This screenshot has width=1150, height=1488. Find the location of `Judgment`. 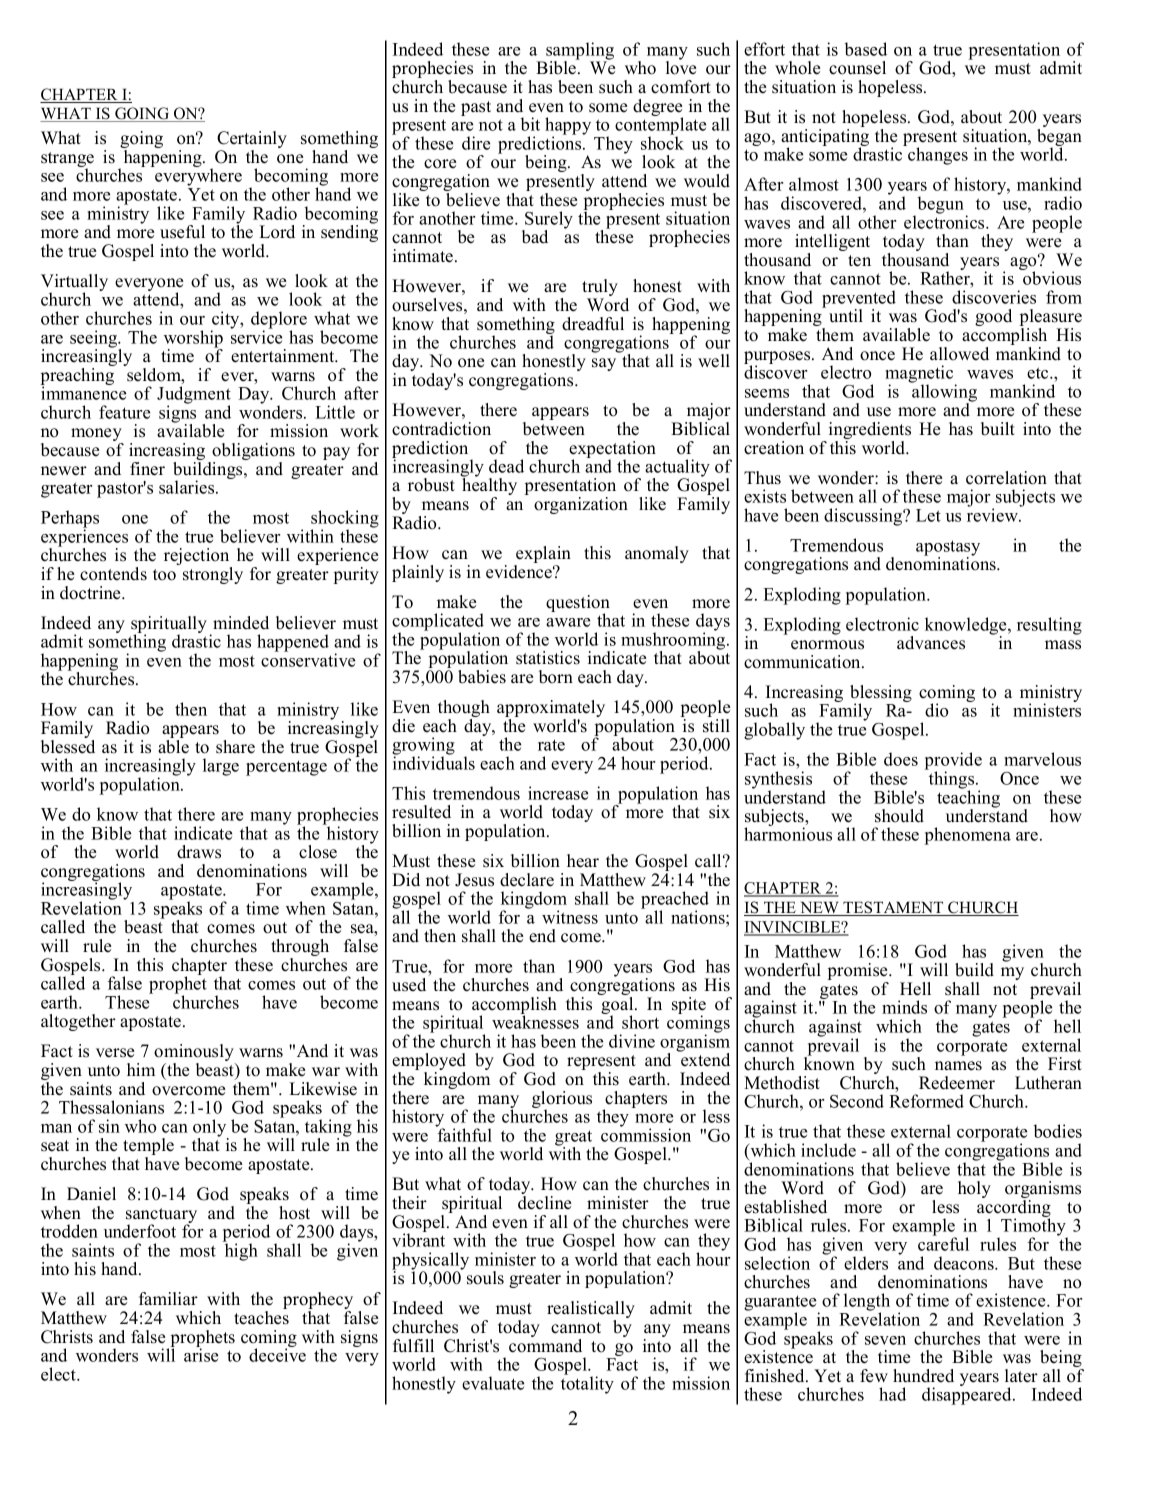

Judgment is located at coordinates (194, 396).
